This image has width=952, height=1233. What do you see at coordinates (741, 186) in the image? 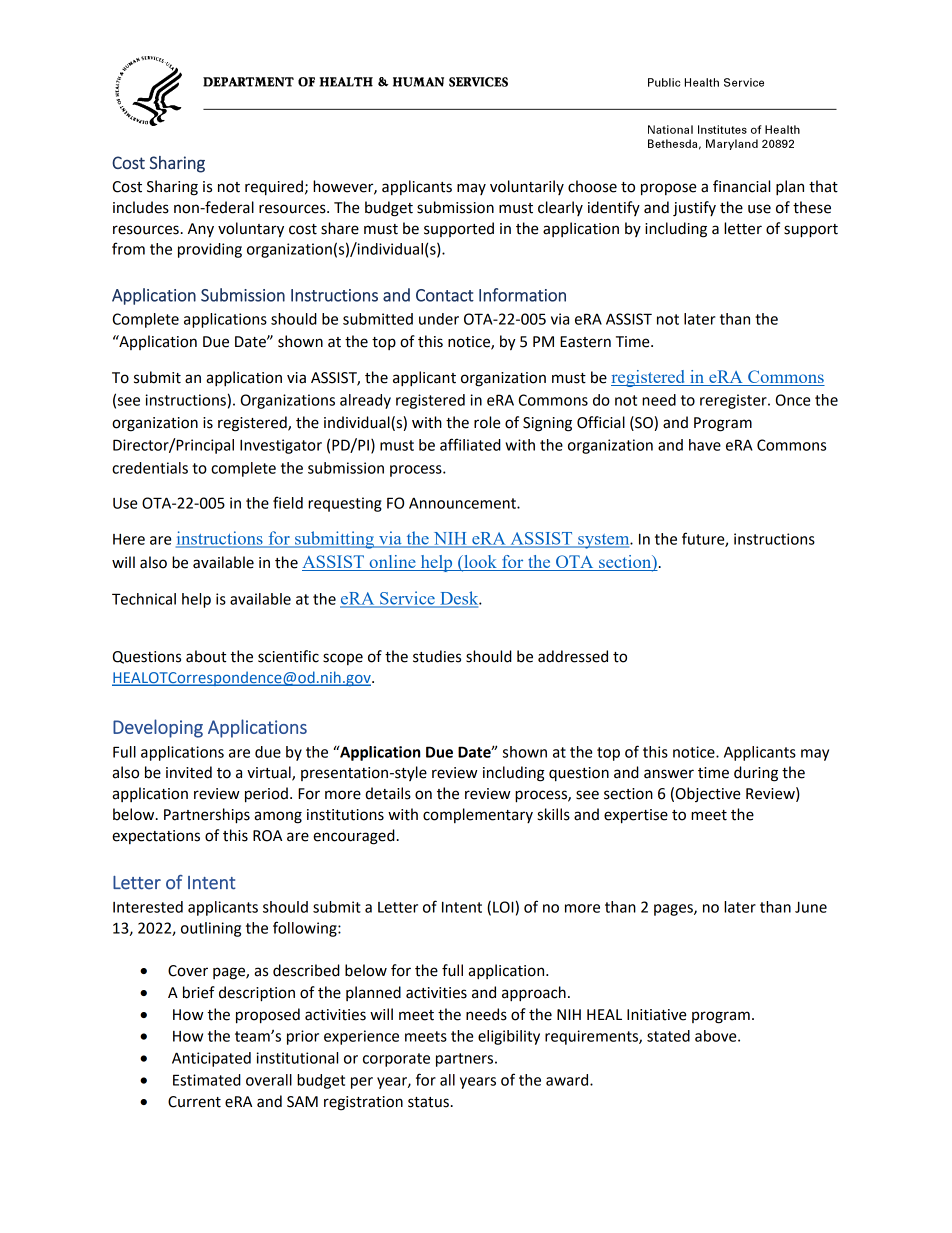
I see `financial` at bounding box center [741, 186].
